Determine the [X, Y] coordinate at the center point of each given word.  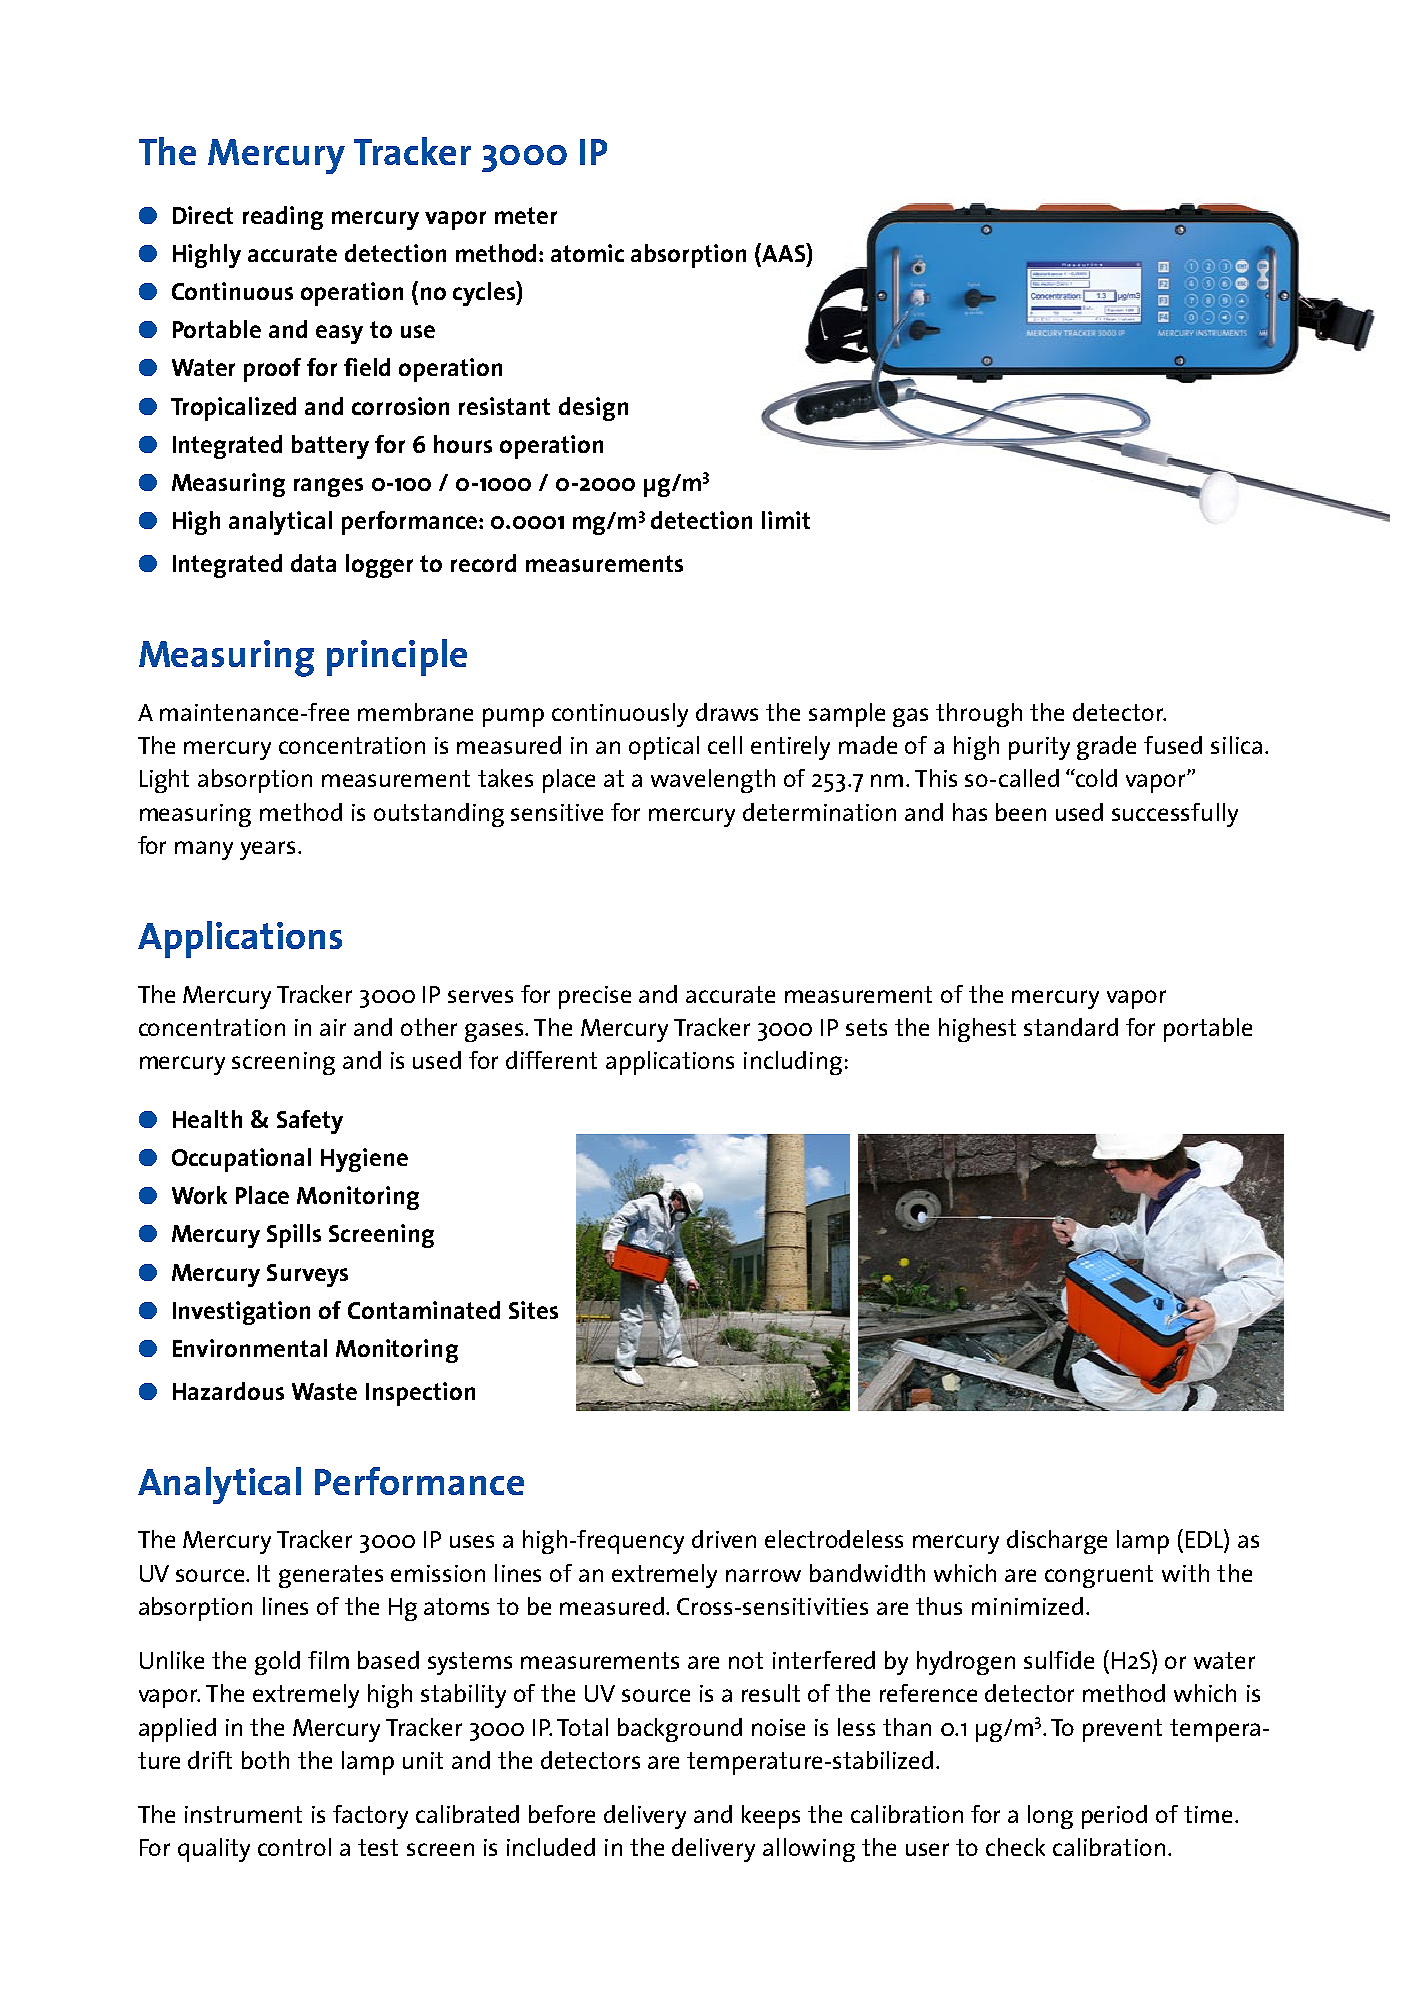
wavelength [713, 781]
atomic [587, 253]
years [267, 850]
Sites [533, 1310]
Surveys [307, 1275]
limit [786, 520]
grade [1106, 748]
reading [283, 218]
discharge [1057, 1542]
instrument [243, 1814]
